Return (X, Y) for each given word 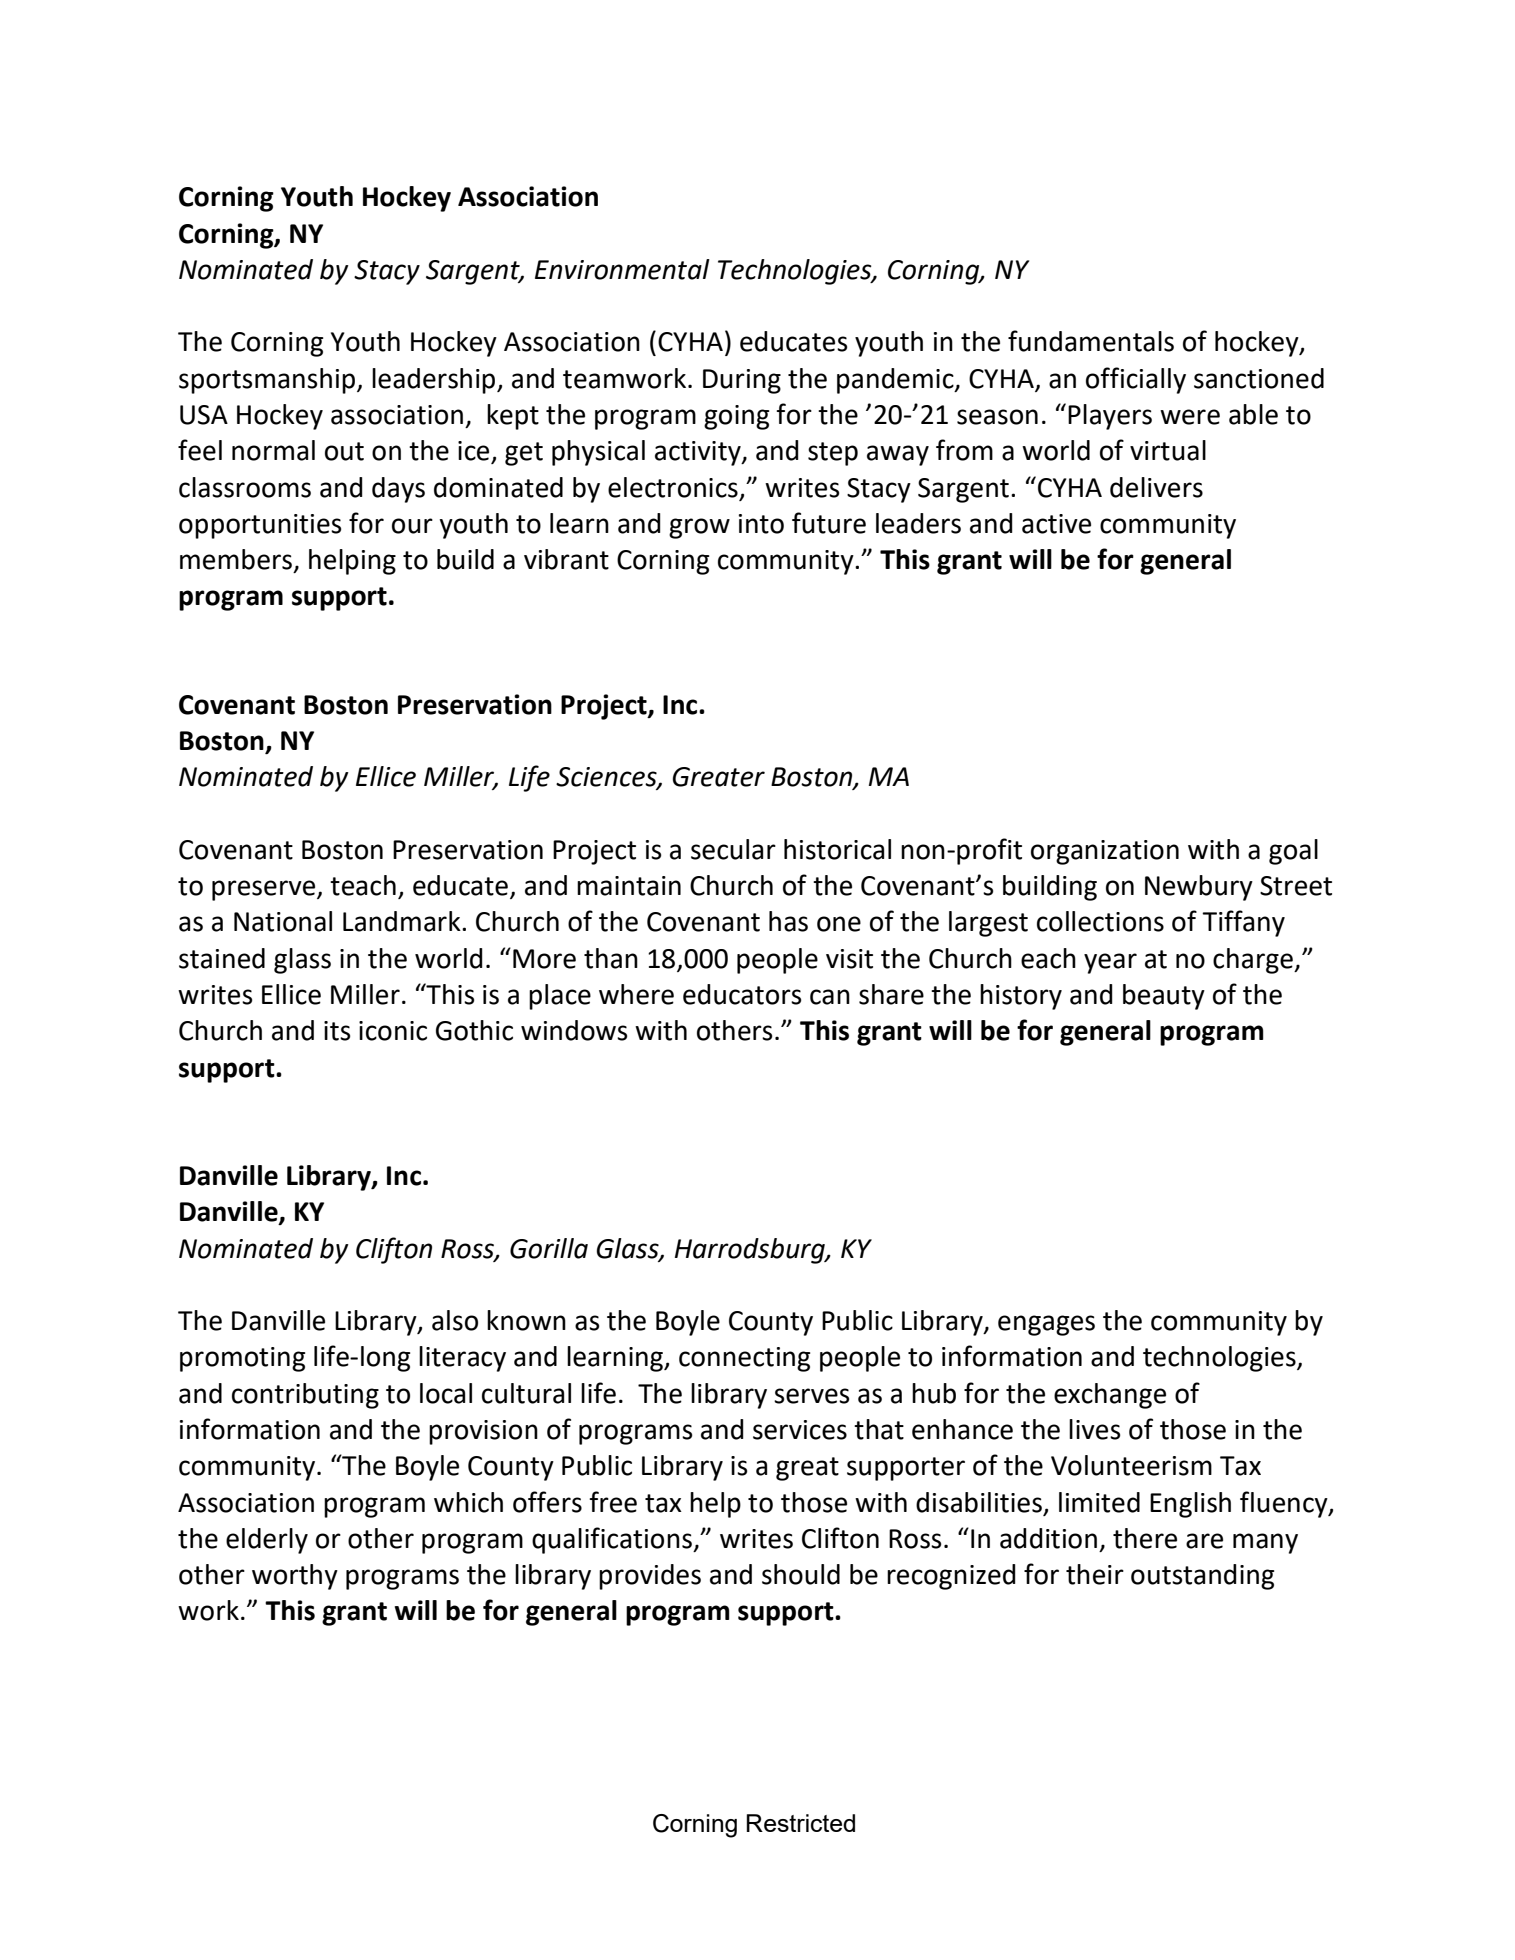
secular (733, 849)
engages (1046, 1325)
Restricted (801, 1823)
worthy (295, 1577)
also (455, 1320)
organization (1105, 852)
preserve (265, 890)
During (742, 381)
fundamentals (1091, 341)
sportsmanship (267, 381)
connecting (744, 1359)
